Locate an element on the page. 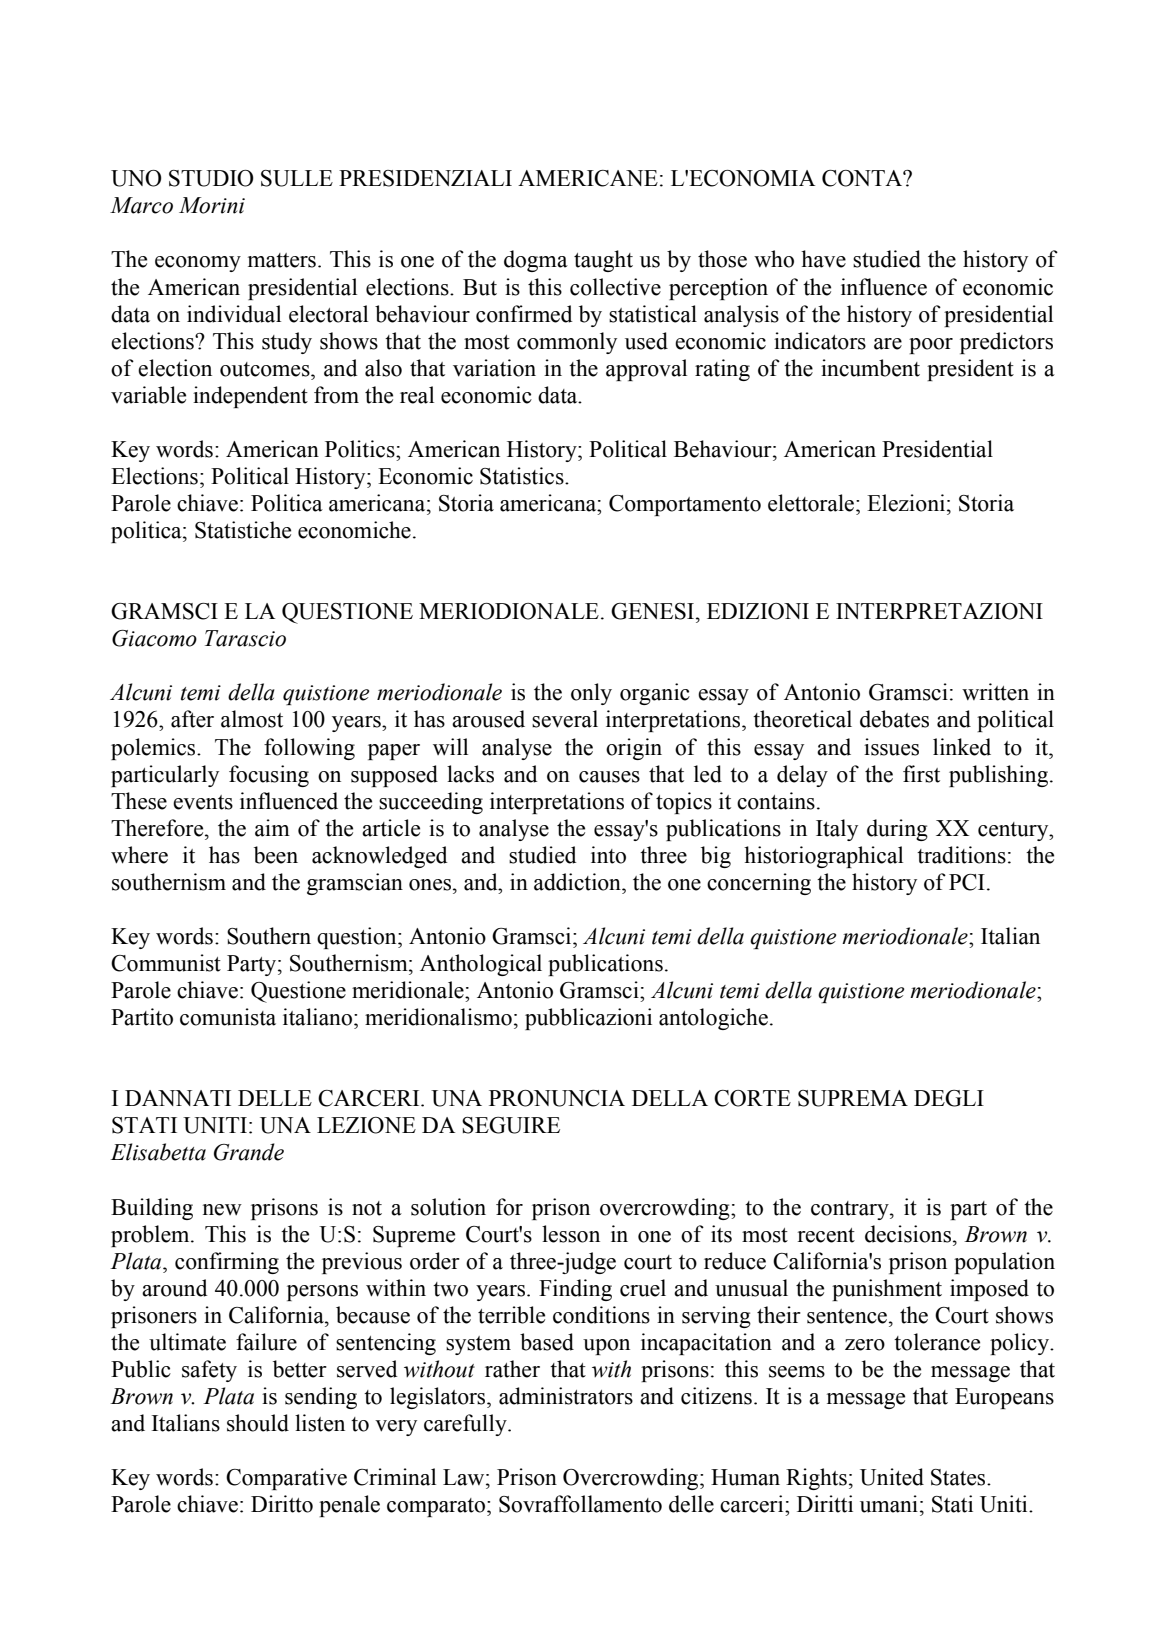 The width and height of the page is (1166, 1651). administrators is located at coordinates (566, 1396).
